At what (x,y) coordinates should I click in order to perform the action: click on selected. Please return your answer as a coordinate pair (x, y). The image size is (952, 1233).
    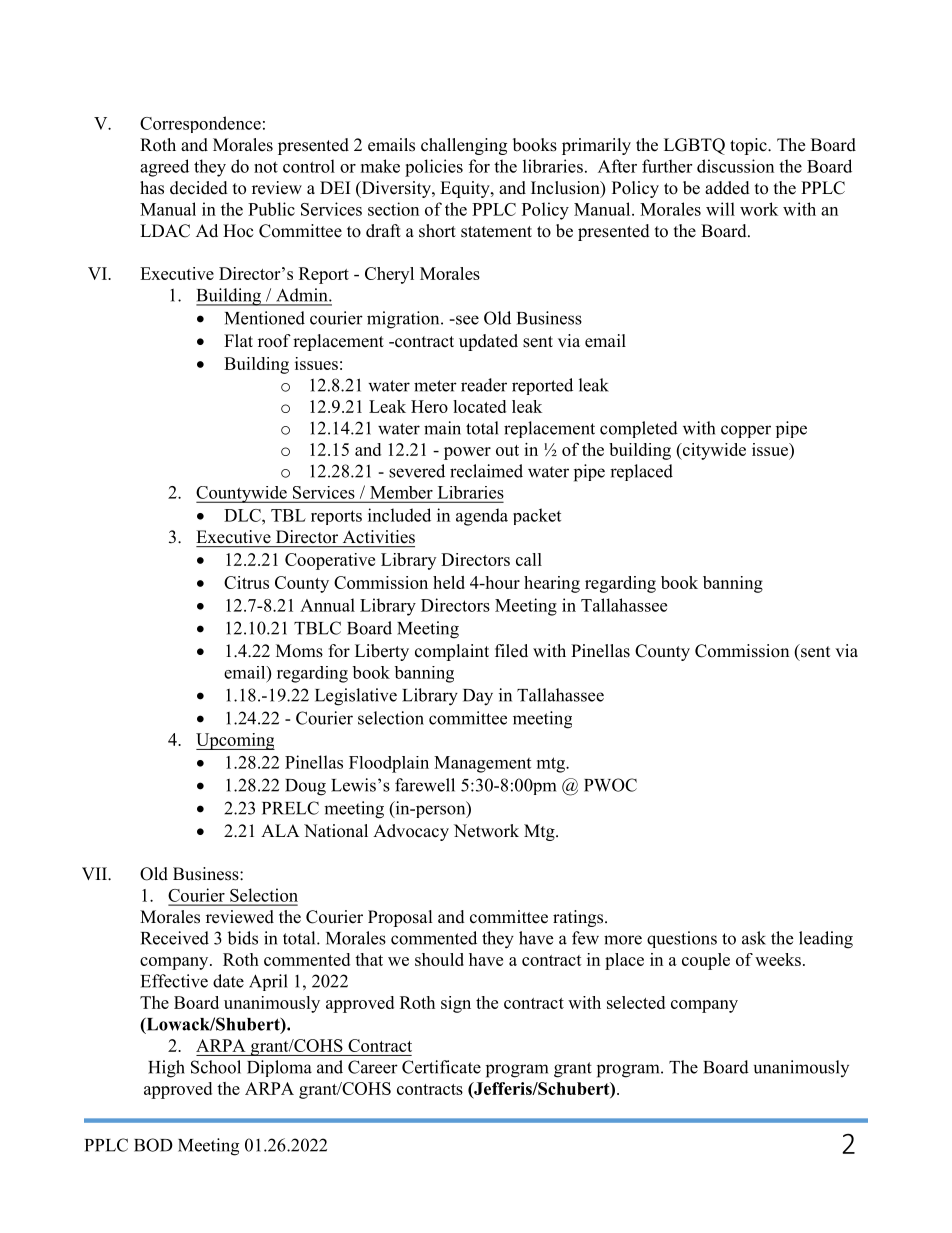
    Looking at the image, I should click on (636, 1002).
